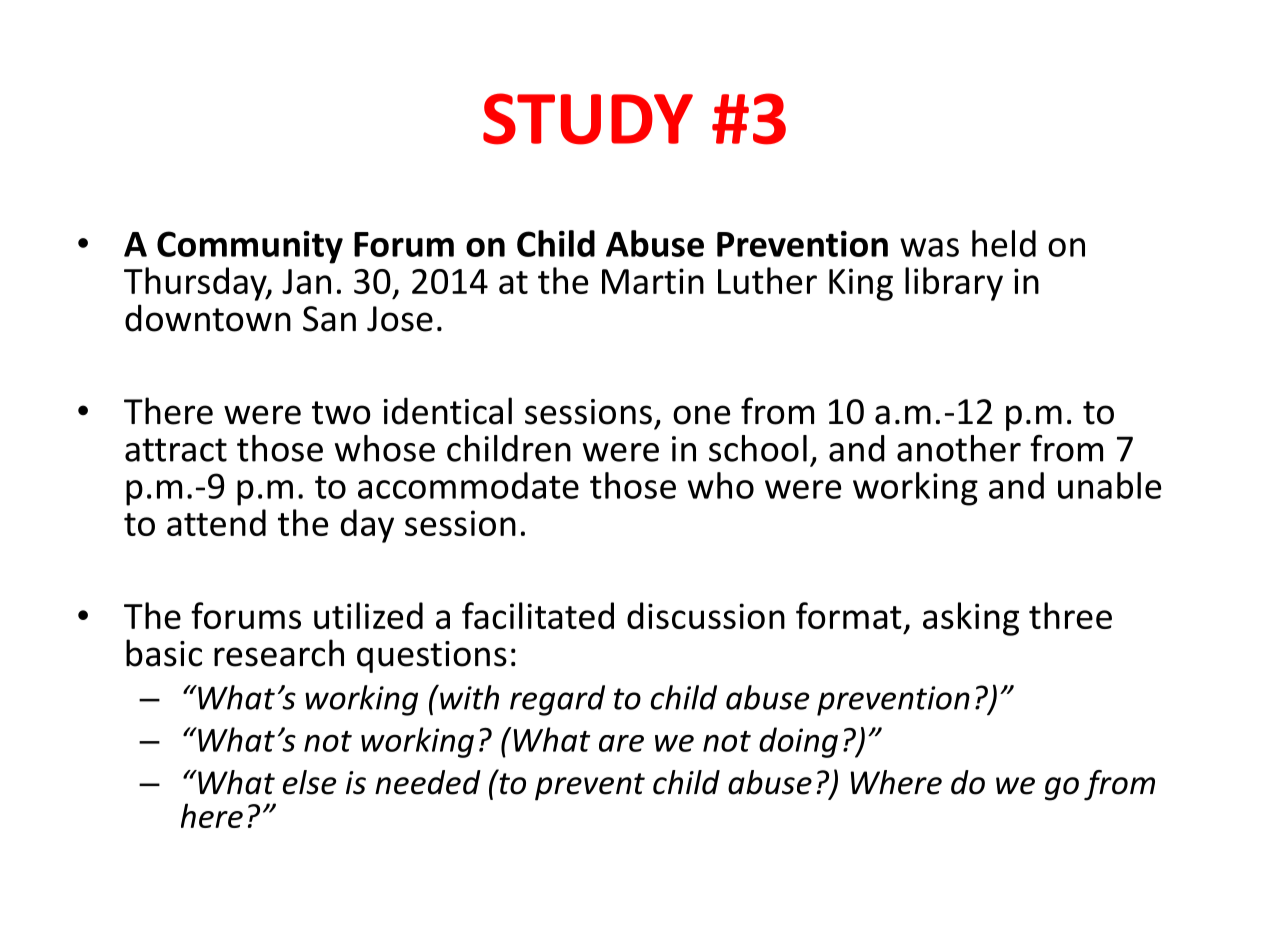 Image resolution: width=1270 pixels, height=952 pixels. I want to click on Community, so click(250, 247).
